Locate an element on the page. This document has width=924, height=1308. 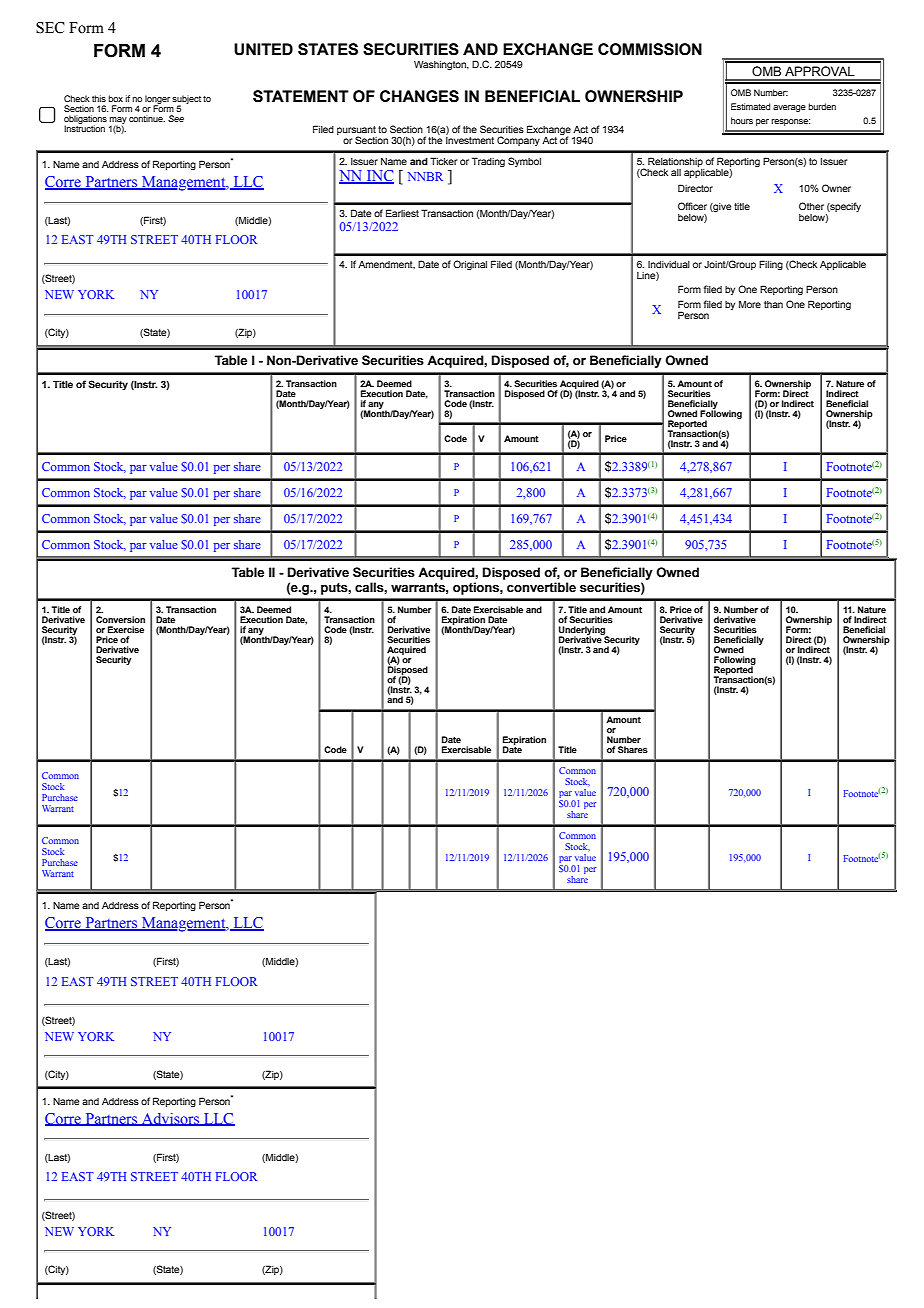
More is located at coordinates (750, 304).
